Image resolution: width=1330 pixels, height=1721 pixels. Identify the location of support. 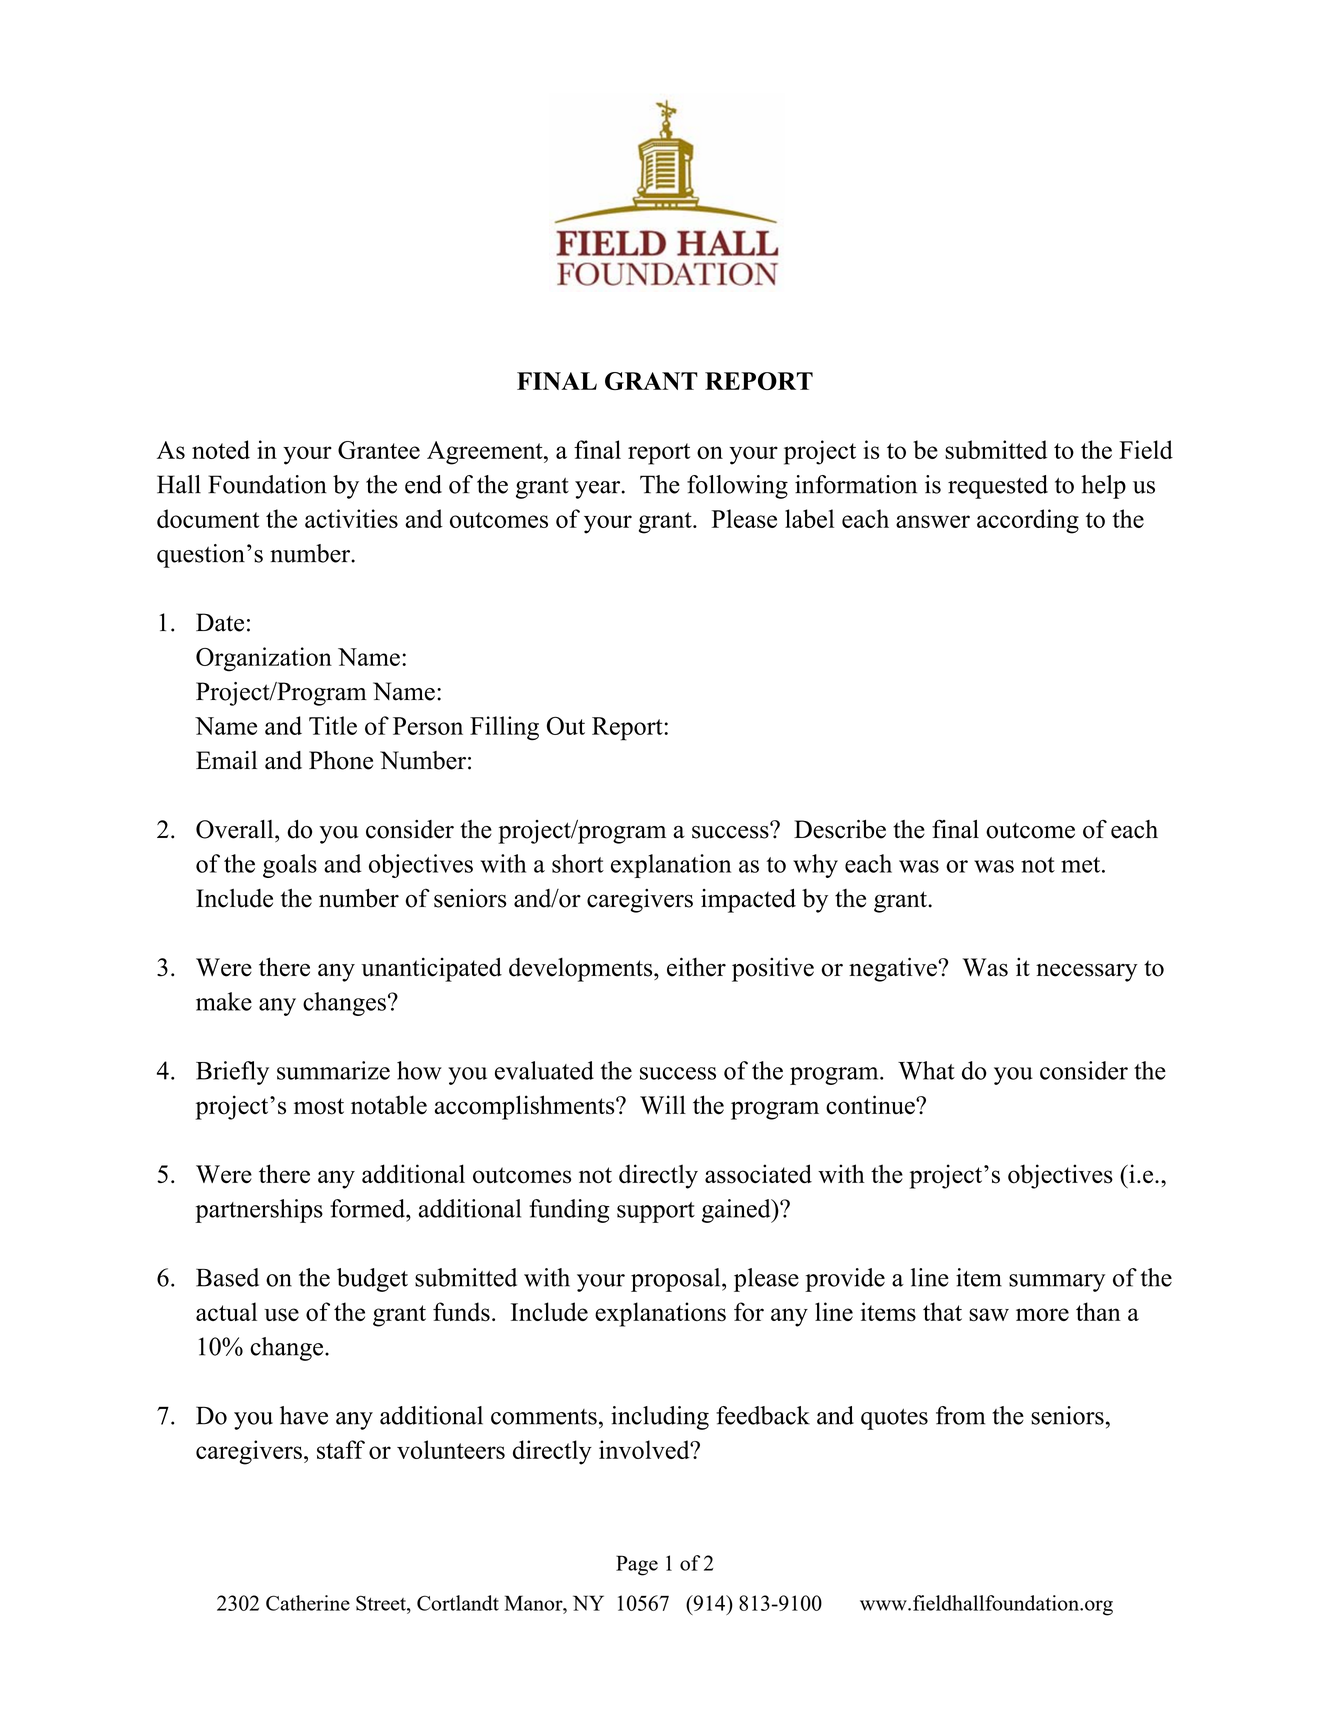
(656, 1212).
